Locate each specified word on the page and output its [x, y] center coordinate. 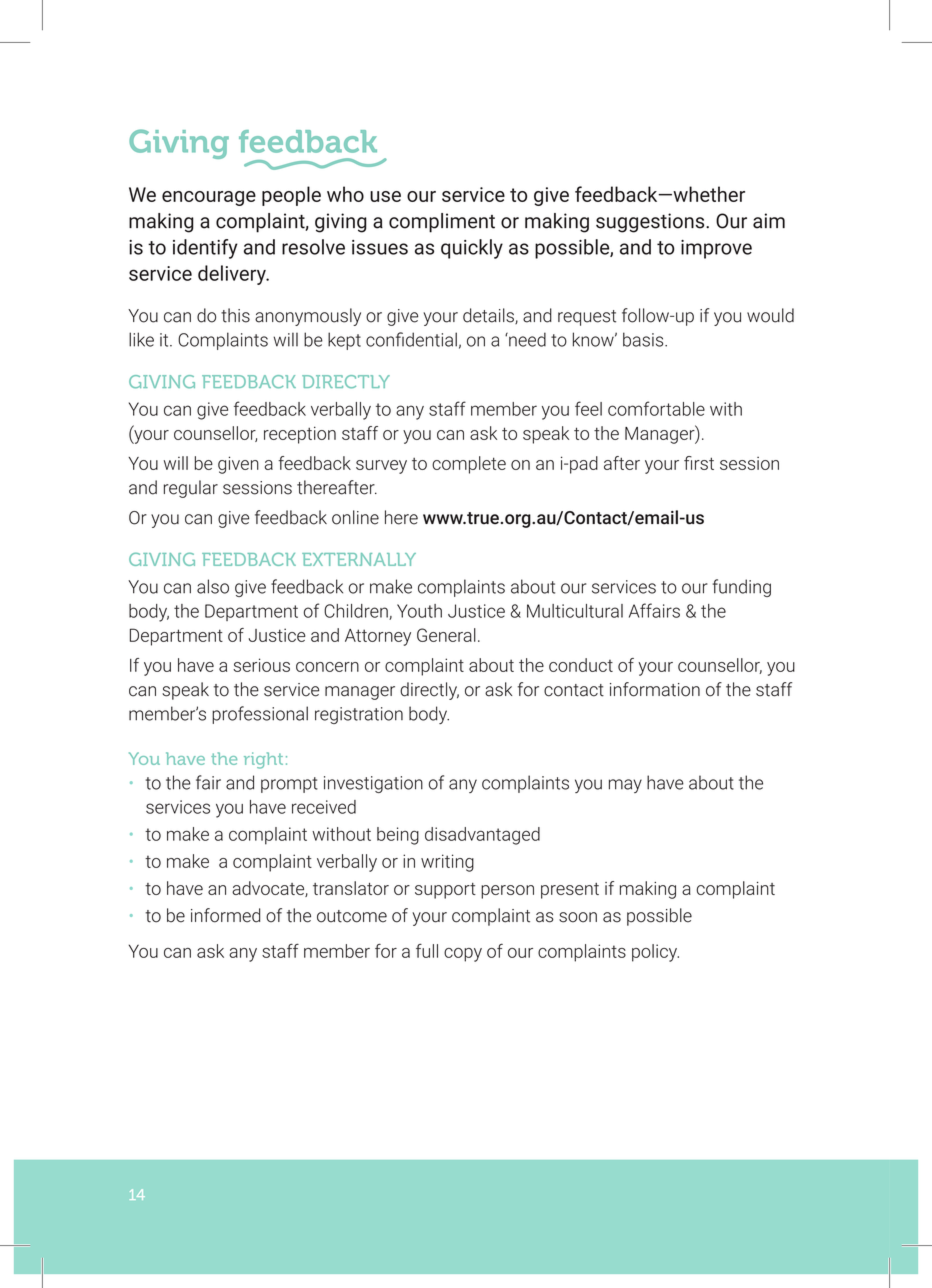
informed [225, 915]
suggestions [651, 223]
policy [655, 953]
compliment [442, 223]
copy [463, 955]
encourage [209, 198]
